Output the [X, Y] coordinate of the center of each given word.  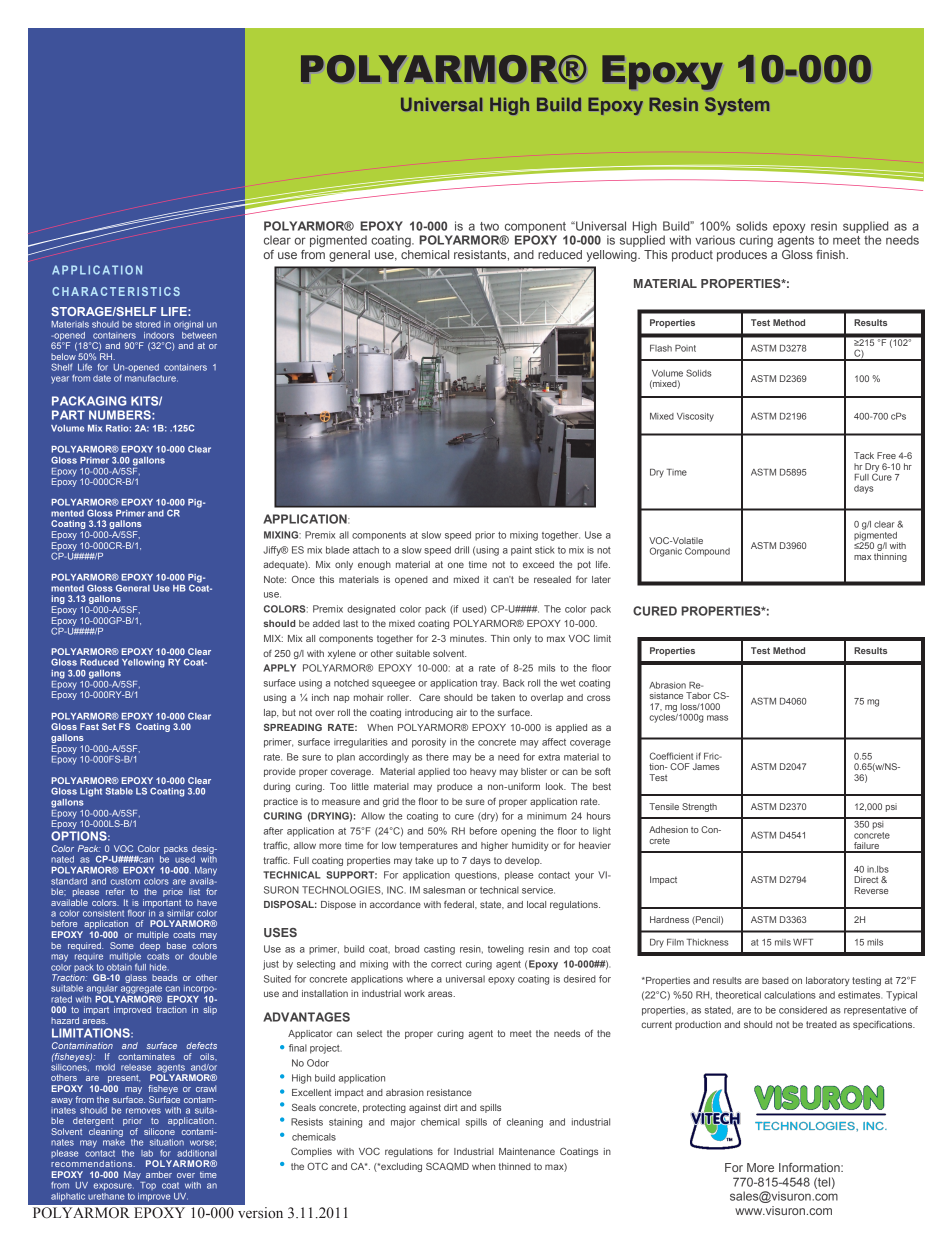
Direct [866, 879]
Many [206, 871]
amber [159, 1174]
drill [461, 550]
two [489, 226]
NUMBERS [121, 415]
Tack [864, 455]
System [737, 106]
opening [518, 832]
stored [148, 324]
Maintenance [527, 1151]
